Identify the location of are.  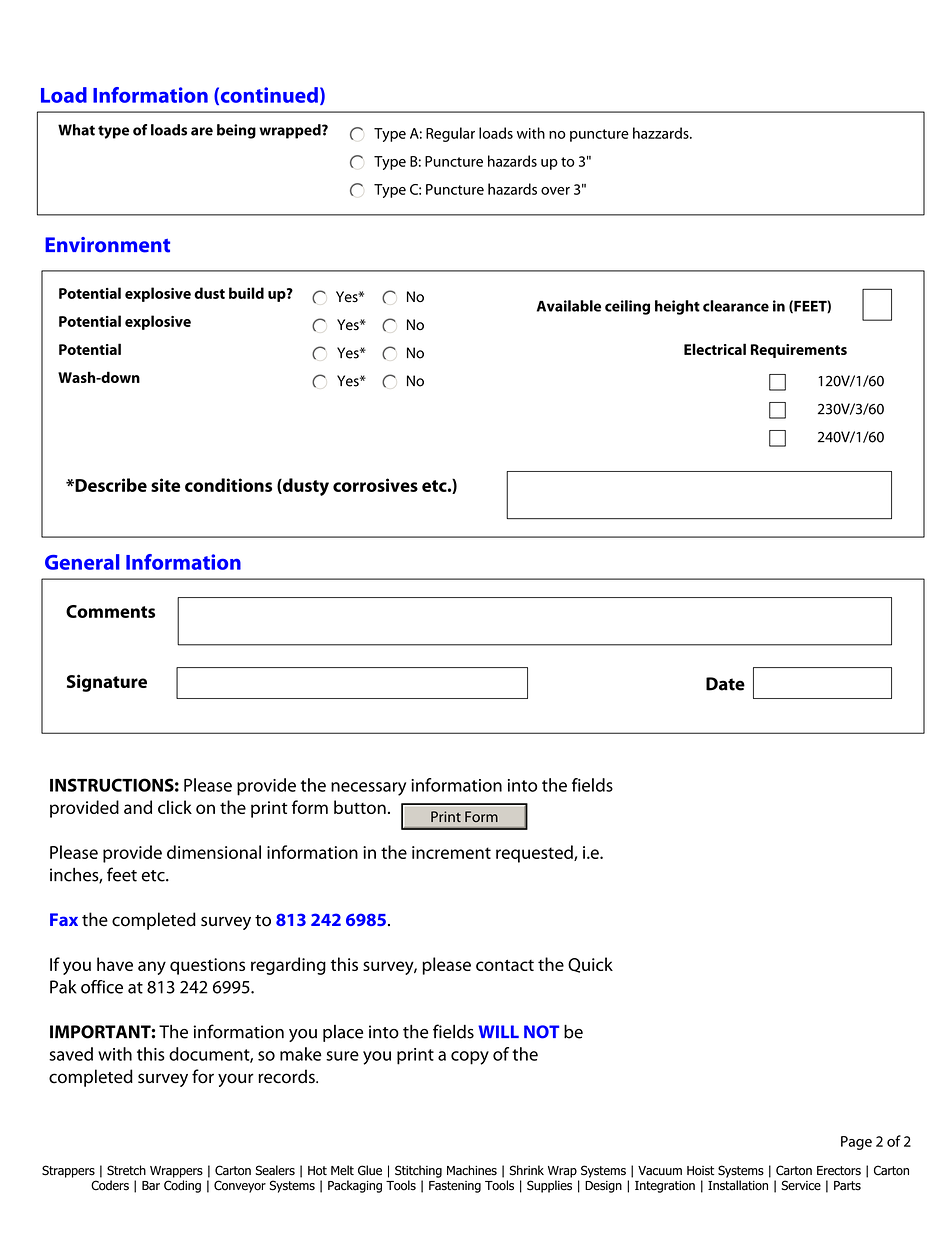
(202, 131).
